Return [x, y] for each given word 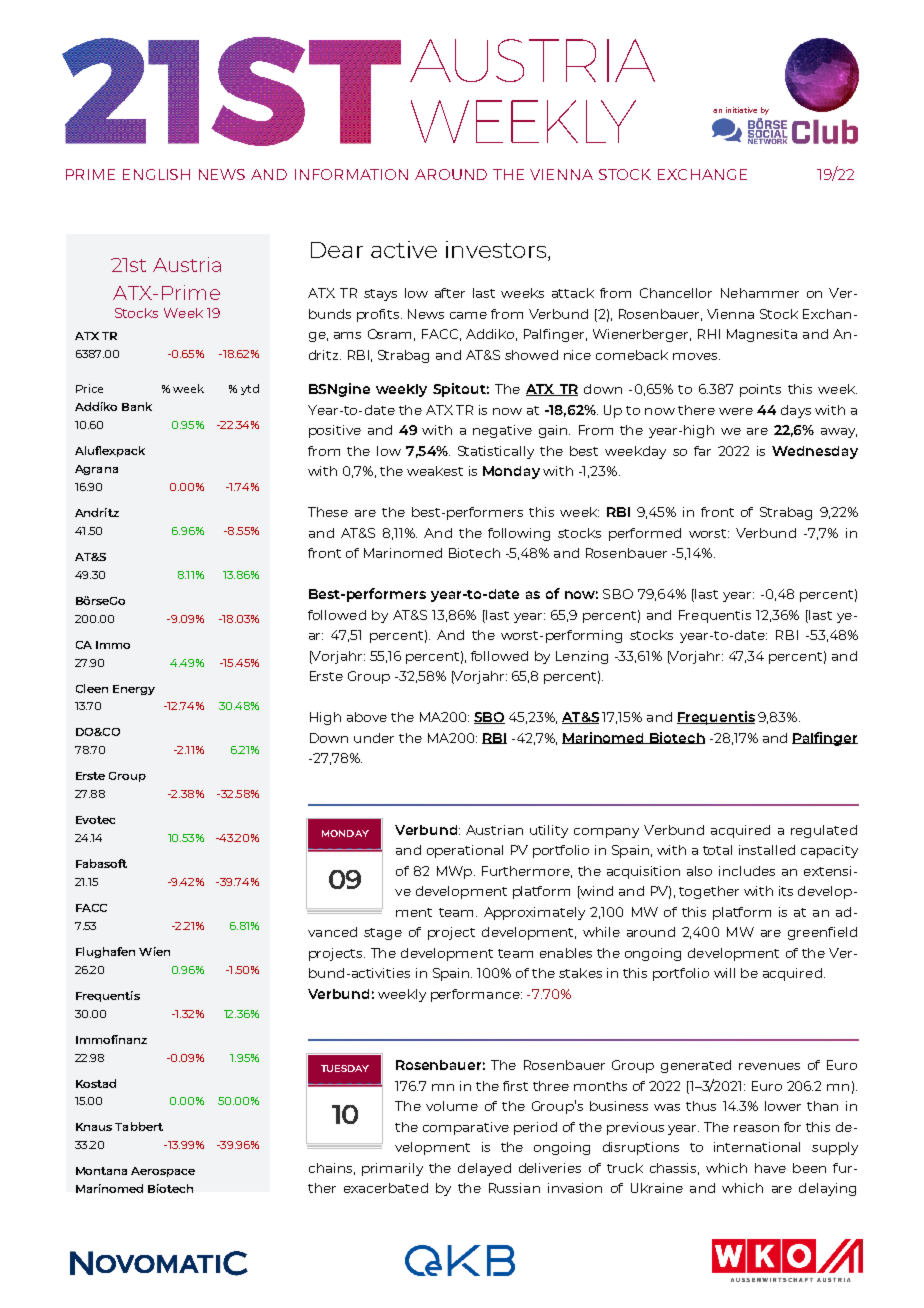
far [702, 451]
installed [767, 850]
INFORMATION [351, 174]
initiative [741, 110]
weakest [435, 471]
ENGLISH [156, 174]
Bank [137, 406]
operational [465, 851]
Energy [134, 690]
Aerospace [163, 1172]
